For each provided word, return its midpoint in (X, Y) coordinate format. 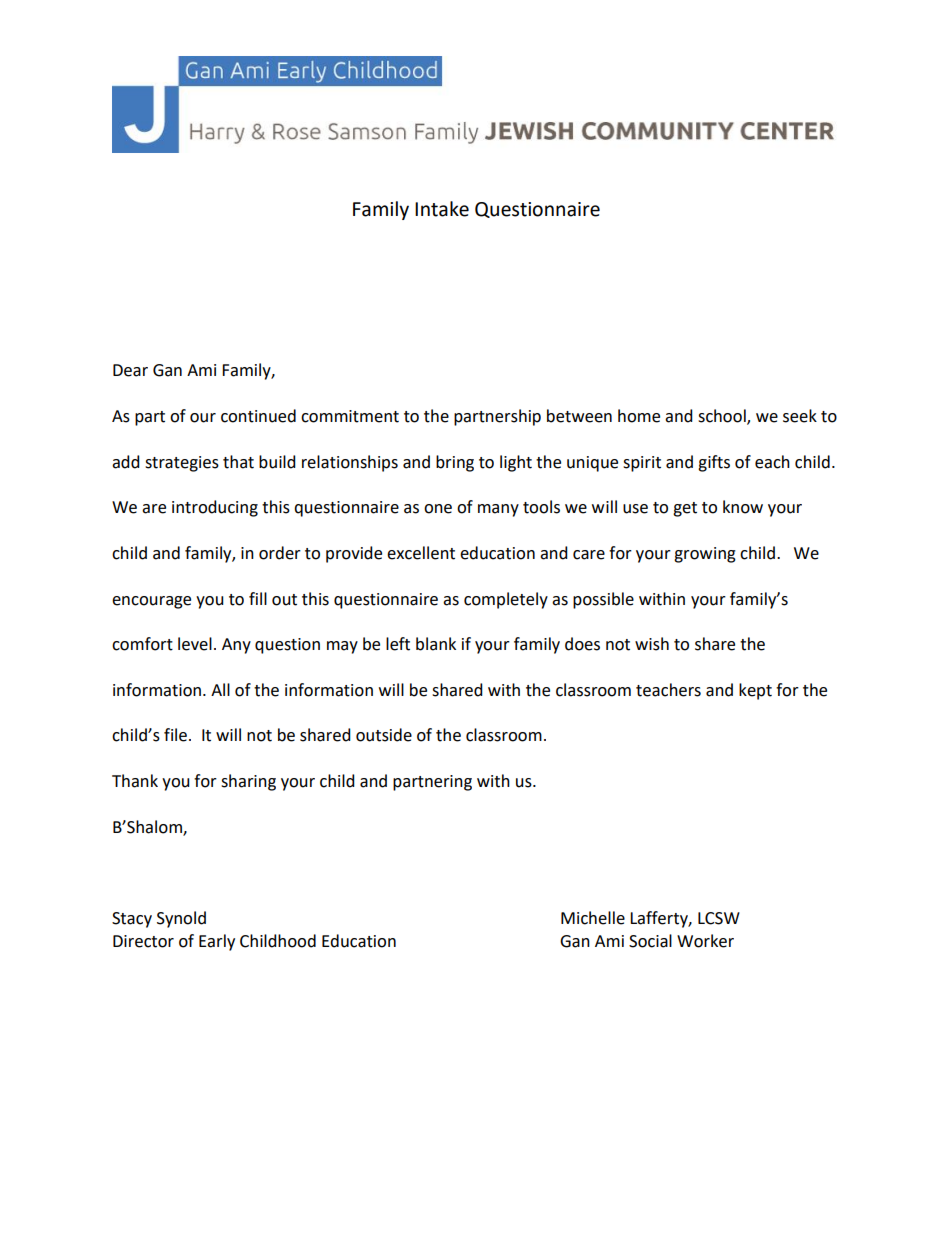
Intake (442, 209)
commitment (350, 416)
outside (384, 735)
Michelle (593, 918)
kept (755, 691)
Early (217, 942)
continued (258, 416)
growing (705, 555)
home (639, 416)
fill (258, 598)
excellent (421, 553)
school (723, 417)
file (175, 735)
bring (455, 463)
